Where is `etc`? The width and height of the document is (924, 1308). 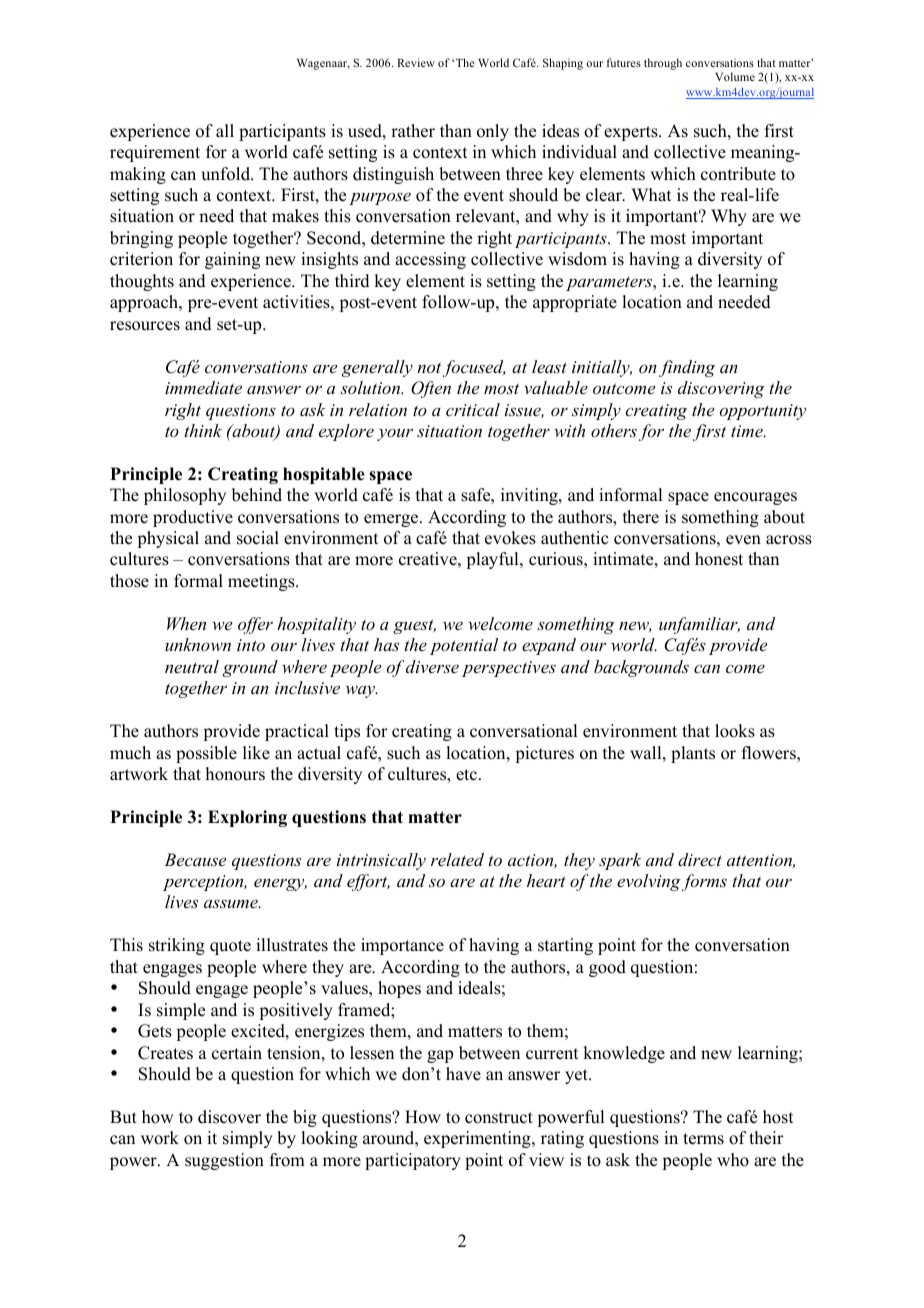
etc is located at coordinates (468, 775).
